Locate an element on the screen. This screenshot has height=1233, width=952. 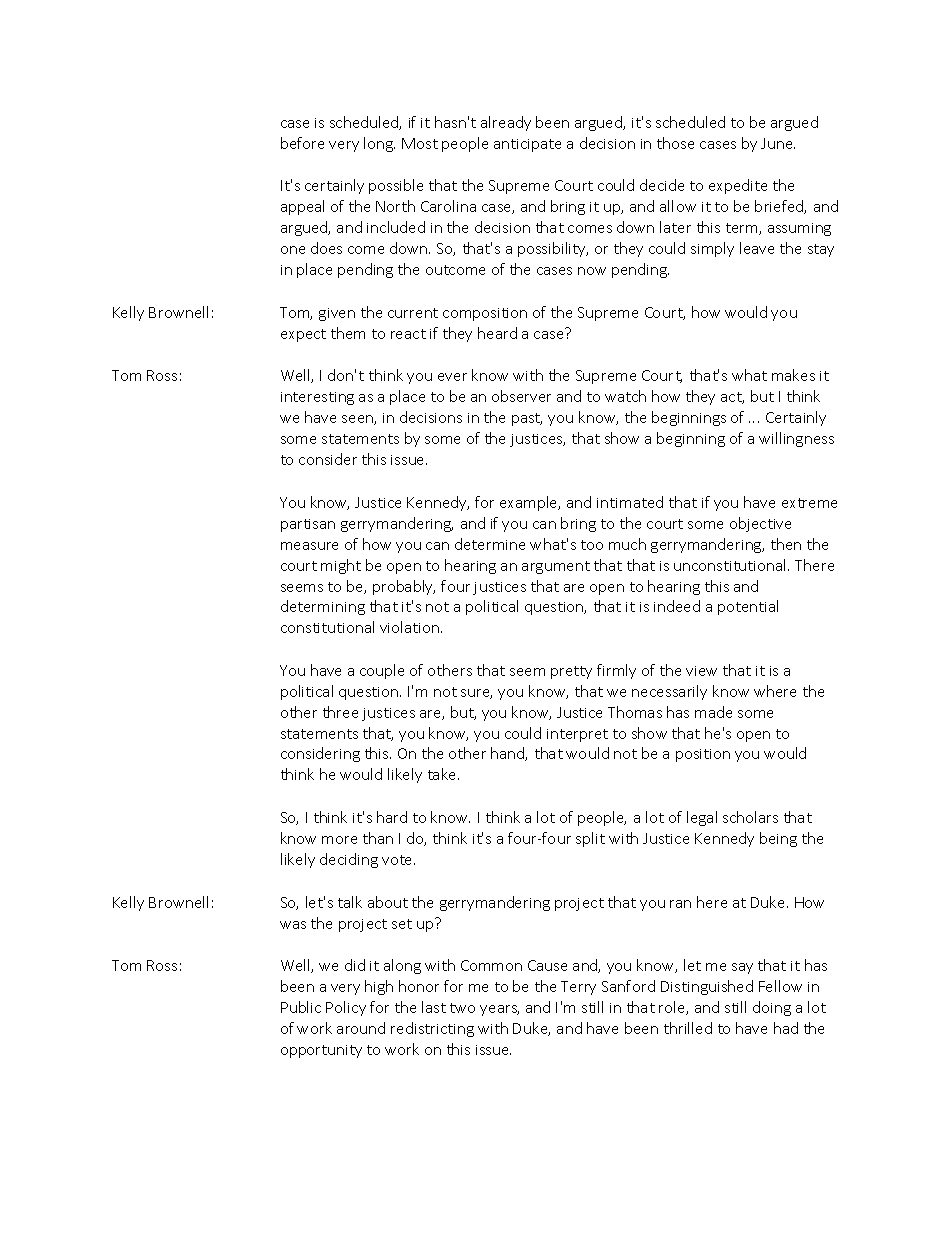
Terry is located at coordinates (578, 988).
